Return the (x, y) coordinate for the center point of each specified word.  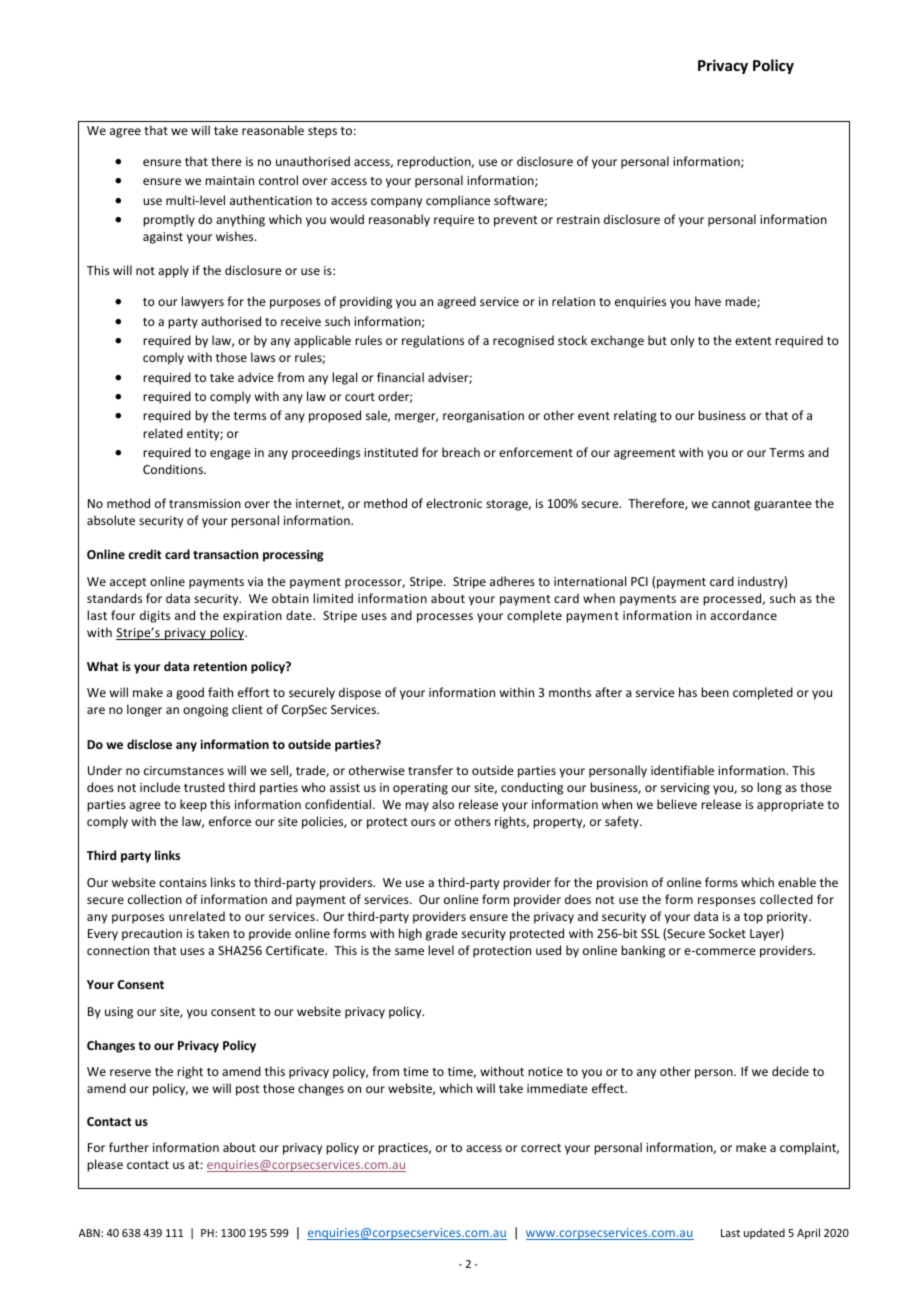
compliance (458, 201)
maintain (229, 180)
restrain (578, 219)
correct (541, 1148)
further (129, 1147)
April (808, 1233)
